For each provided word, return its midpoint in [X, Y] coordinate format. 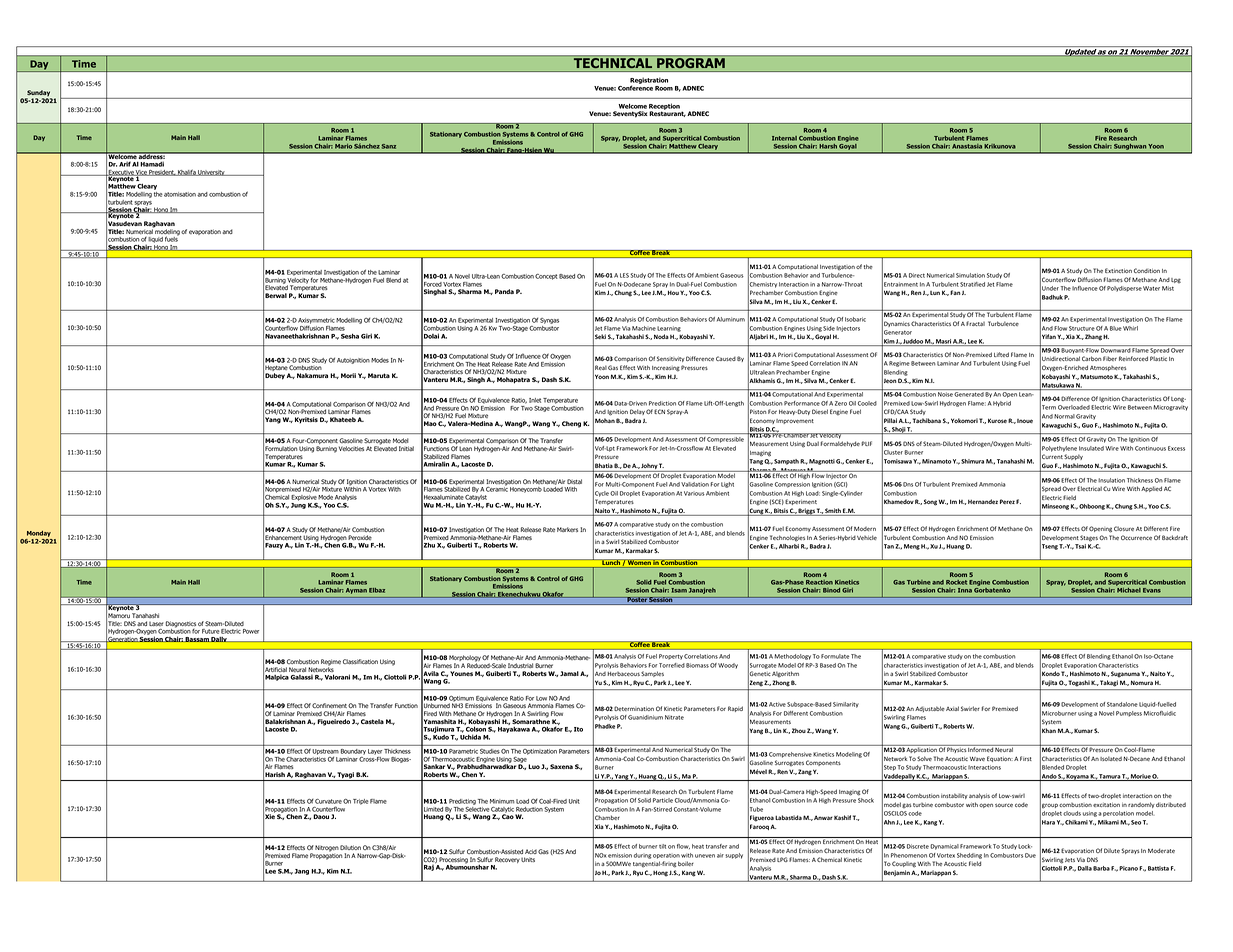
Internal [784, 138]
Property [671, 657]
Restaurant [667, 114]
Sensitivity [671, 359]
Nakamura [312, 375]
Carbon [1092, 358]
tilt [662, 846]
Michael [1129, 590]
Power [251, 631]
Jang [302, 872]
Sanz [389, 146]
